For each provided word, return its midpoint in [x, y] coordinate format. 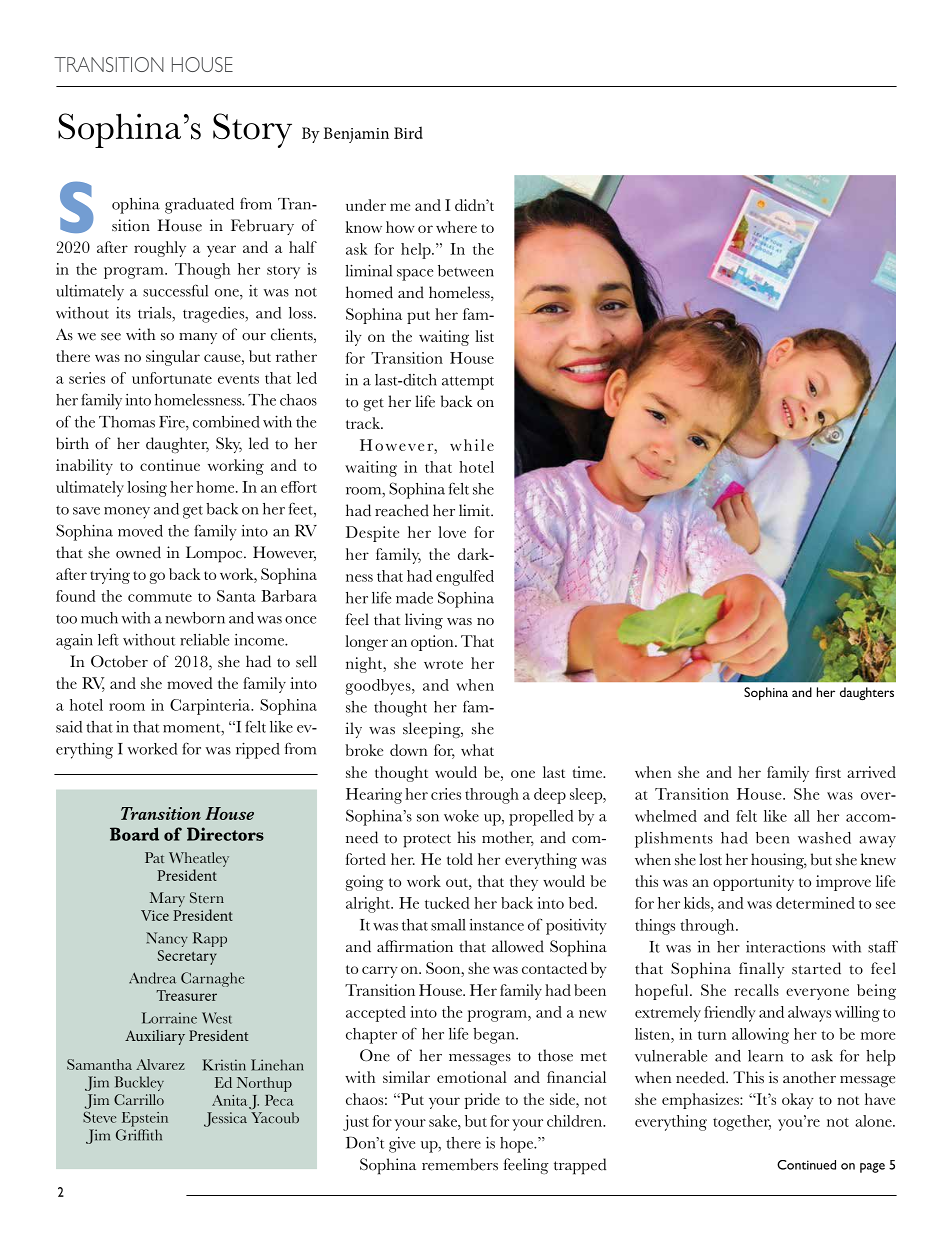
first [828, 772]
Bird [408, 132]
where [456, 227]
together [742, 1123]
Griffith [139, 1135]
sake [444, 1121]
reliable [204, 640]
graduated [199, 206]
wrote [443, 664]
